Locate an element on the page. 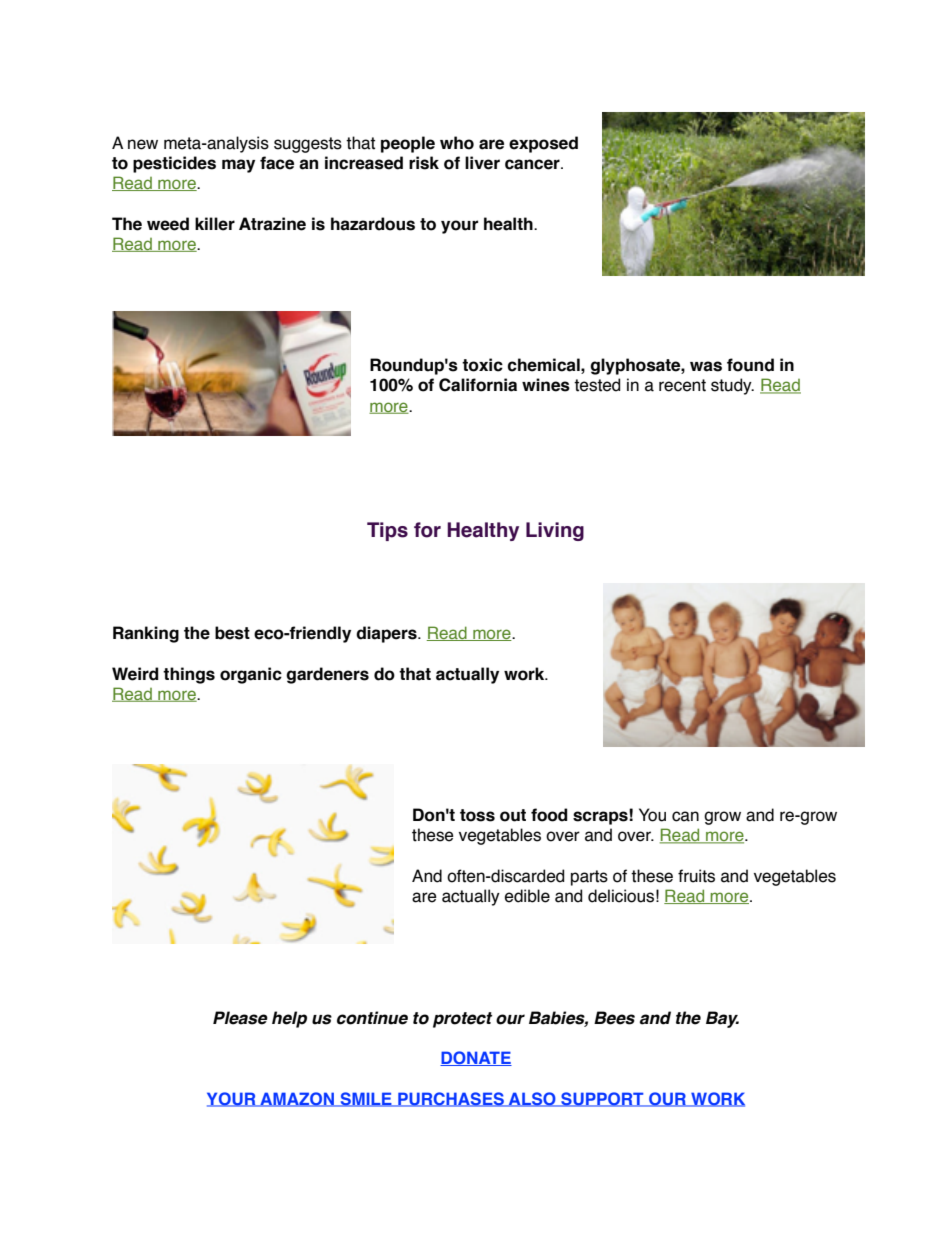 This image has height=1233, width=952. fruits is located at coordinates (696, 876).
